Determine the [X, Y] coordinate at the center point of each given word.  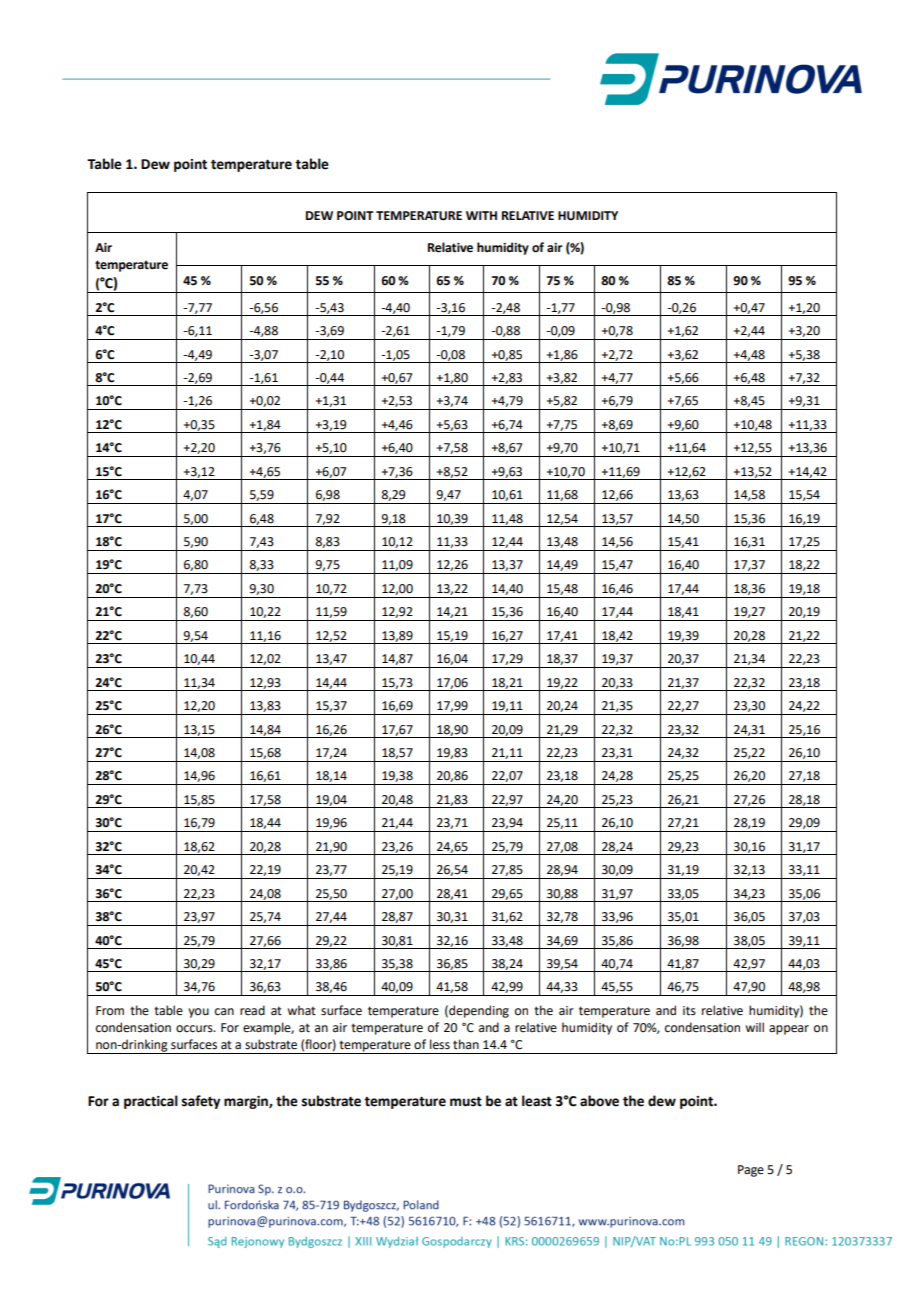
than [466, 1044]
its [689, 1011]
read [252, 1010]
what [301, 1010]
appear [789, 1030]
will [754, 1027]
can [224, 1012]
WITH [481, 215]
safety [201, 1102]
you [198, 1013]
